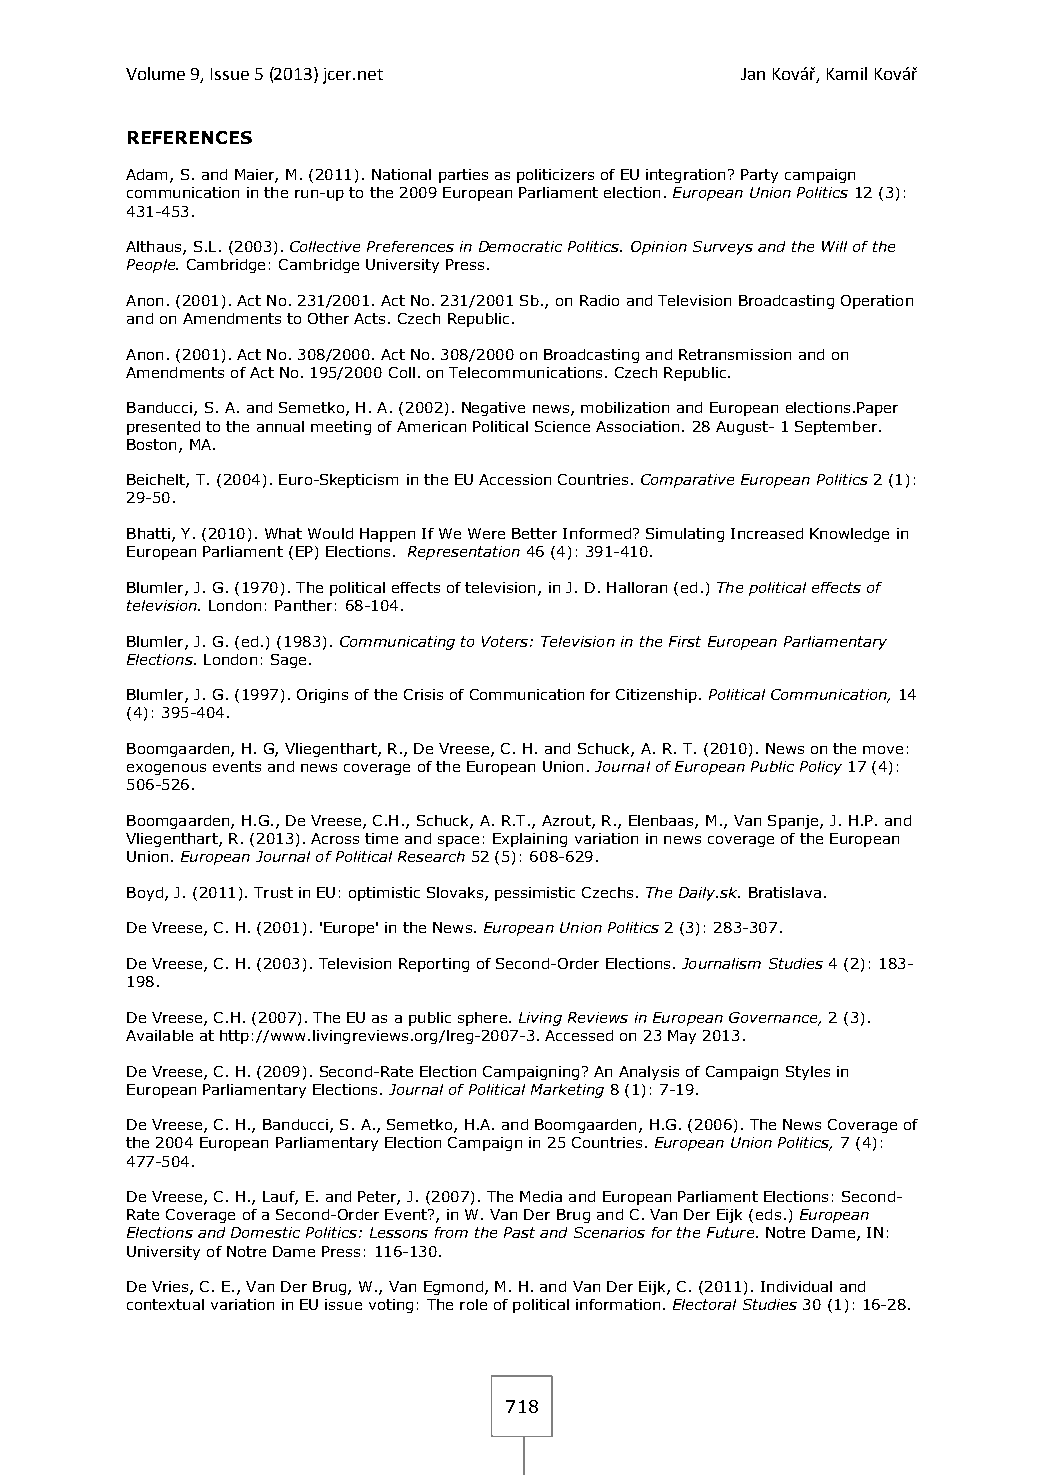 The image size is (1044, 1476). Describe the element at coordinates (288, 661) in the screenshot. I see `Sage` at that location.
